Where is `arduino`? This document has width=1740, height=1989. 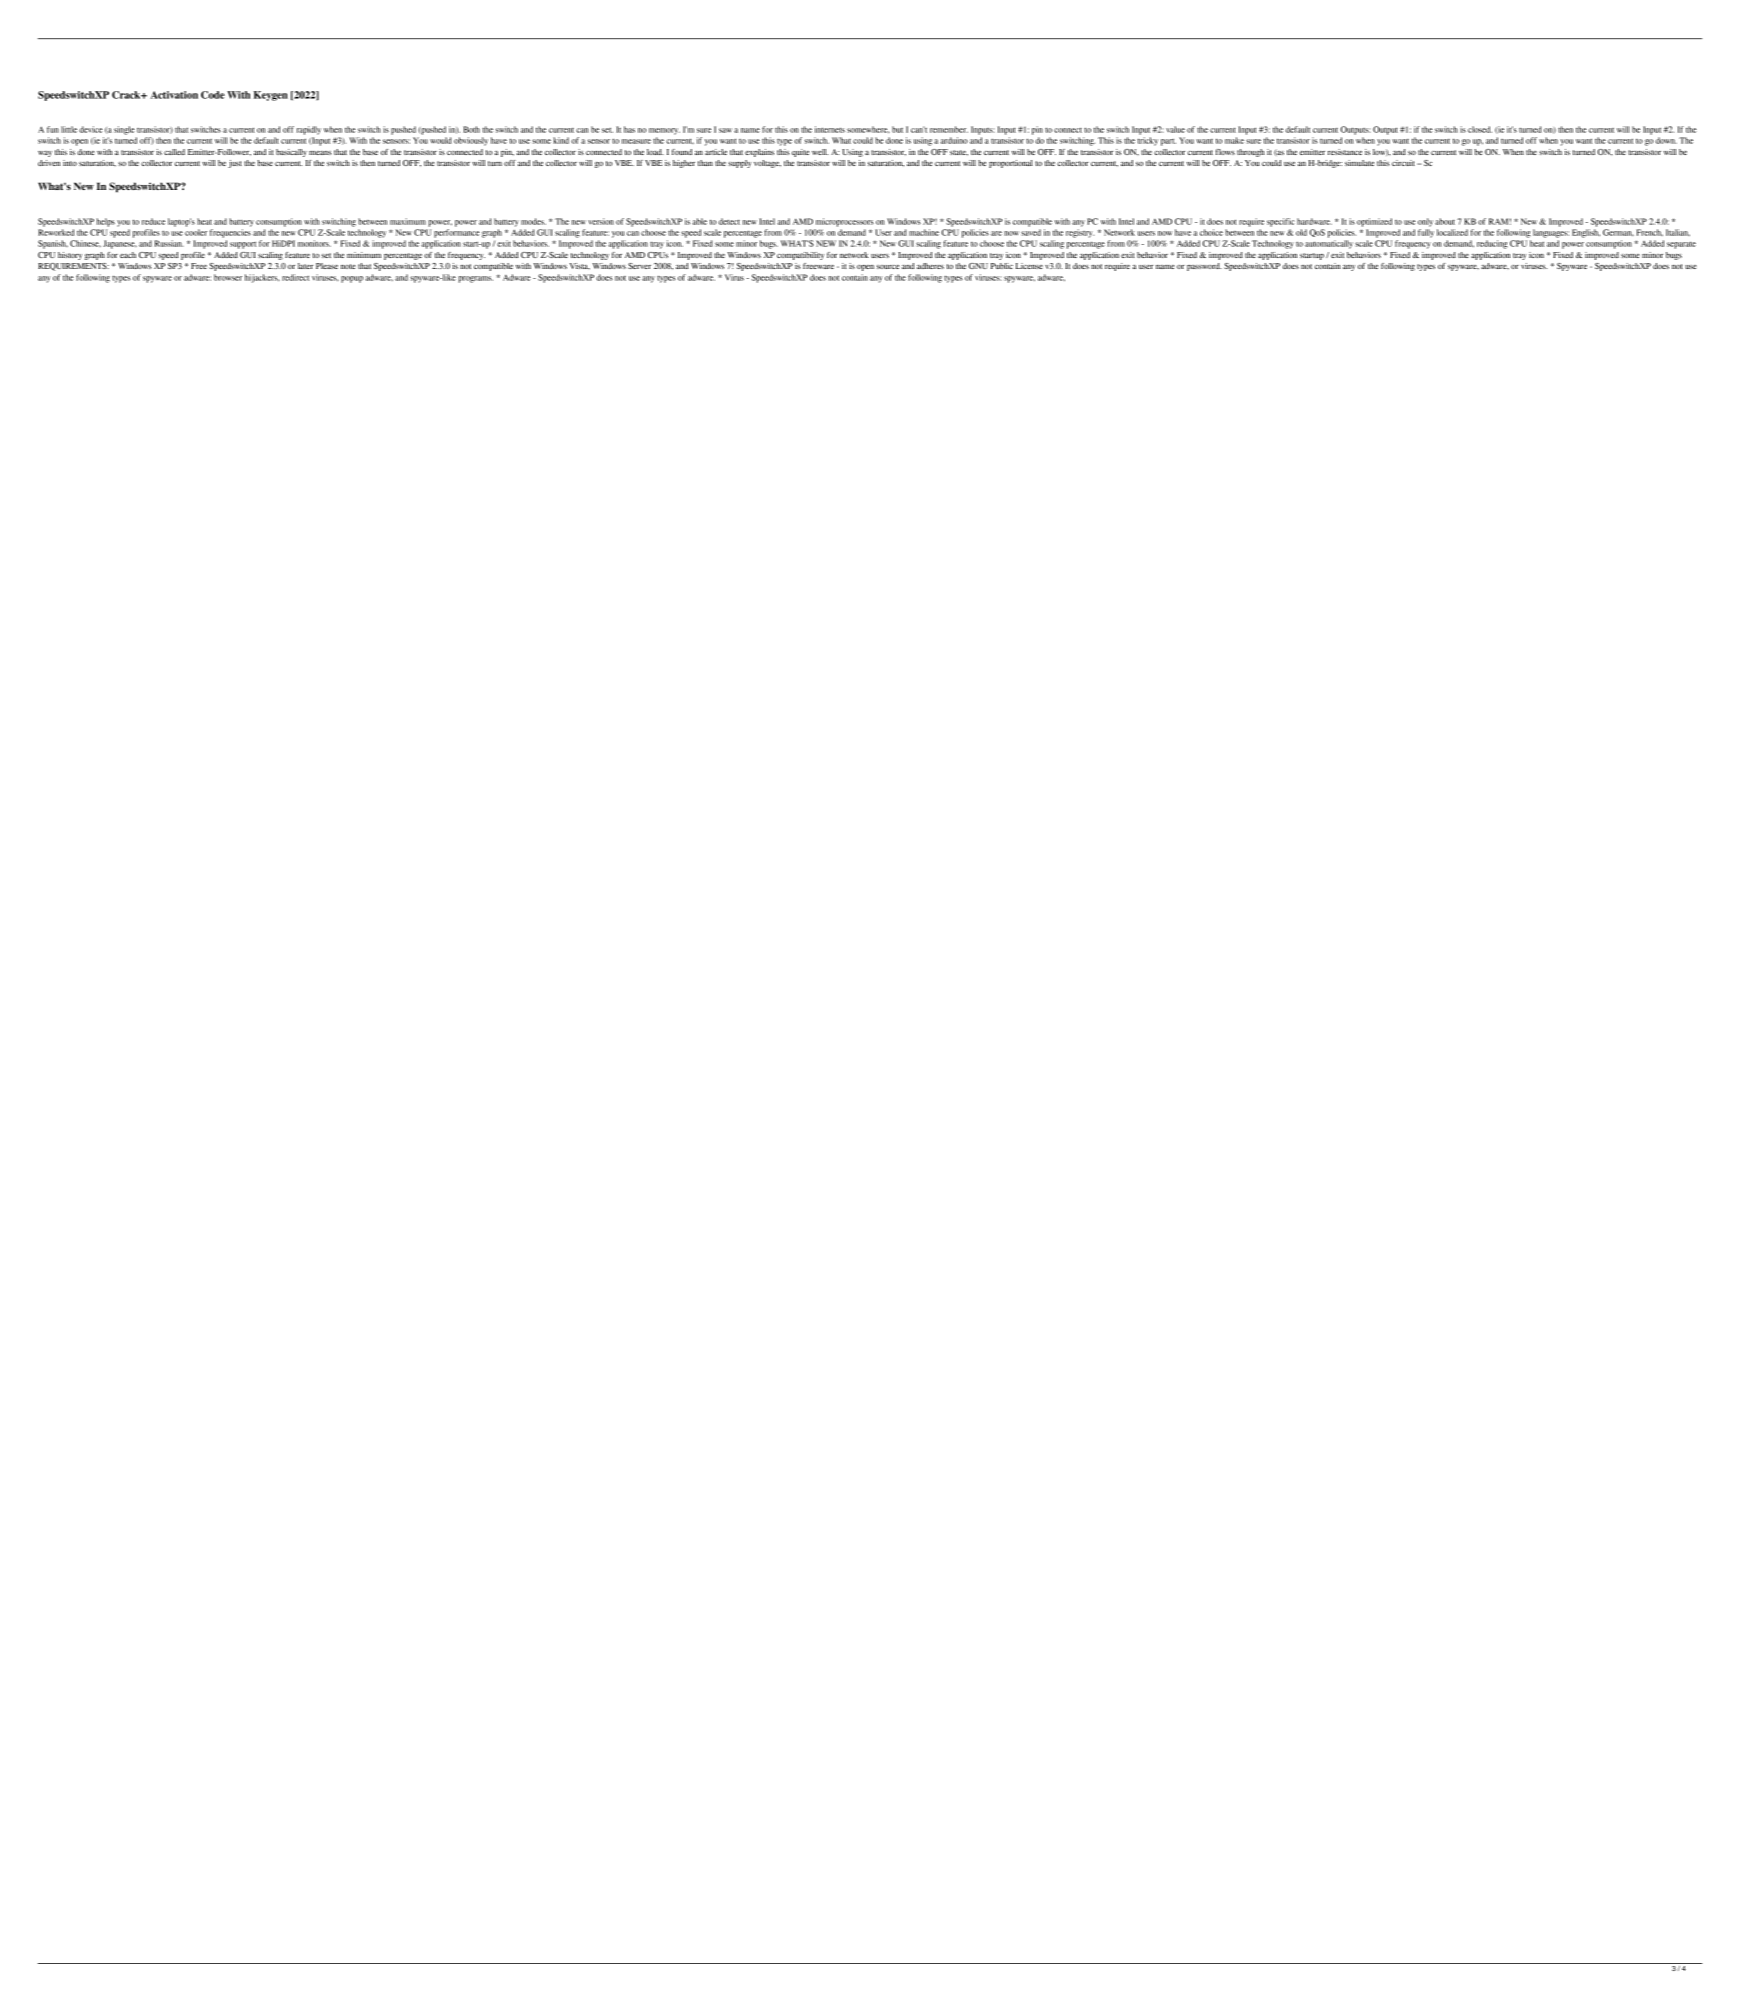
arduino is located at coordinates (954, 140).
